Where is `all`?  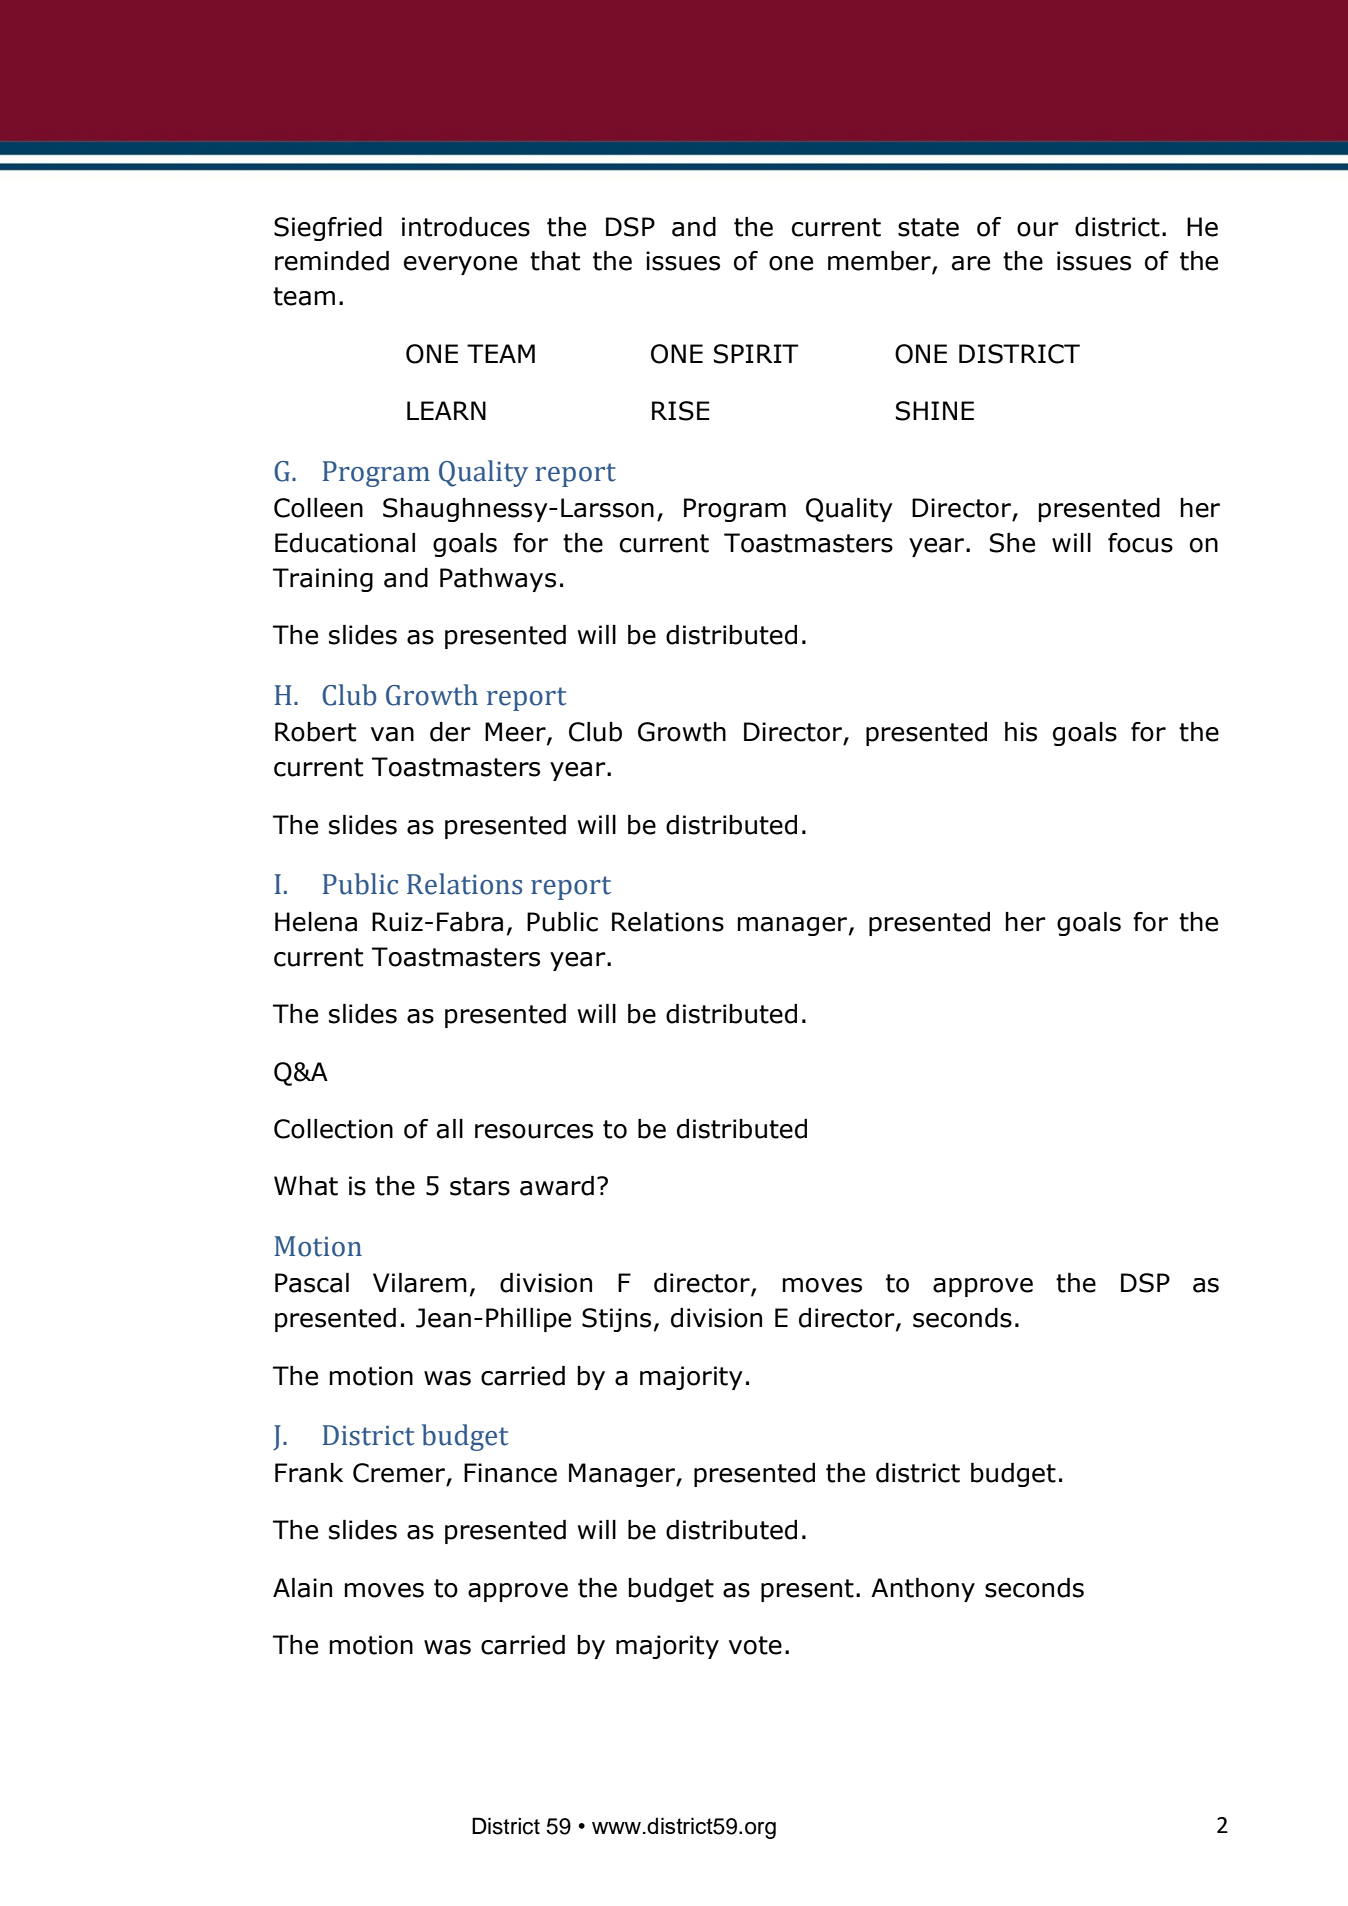
all is located at coordinates (450, 1129).
